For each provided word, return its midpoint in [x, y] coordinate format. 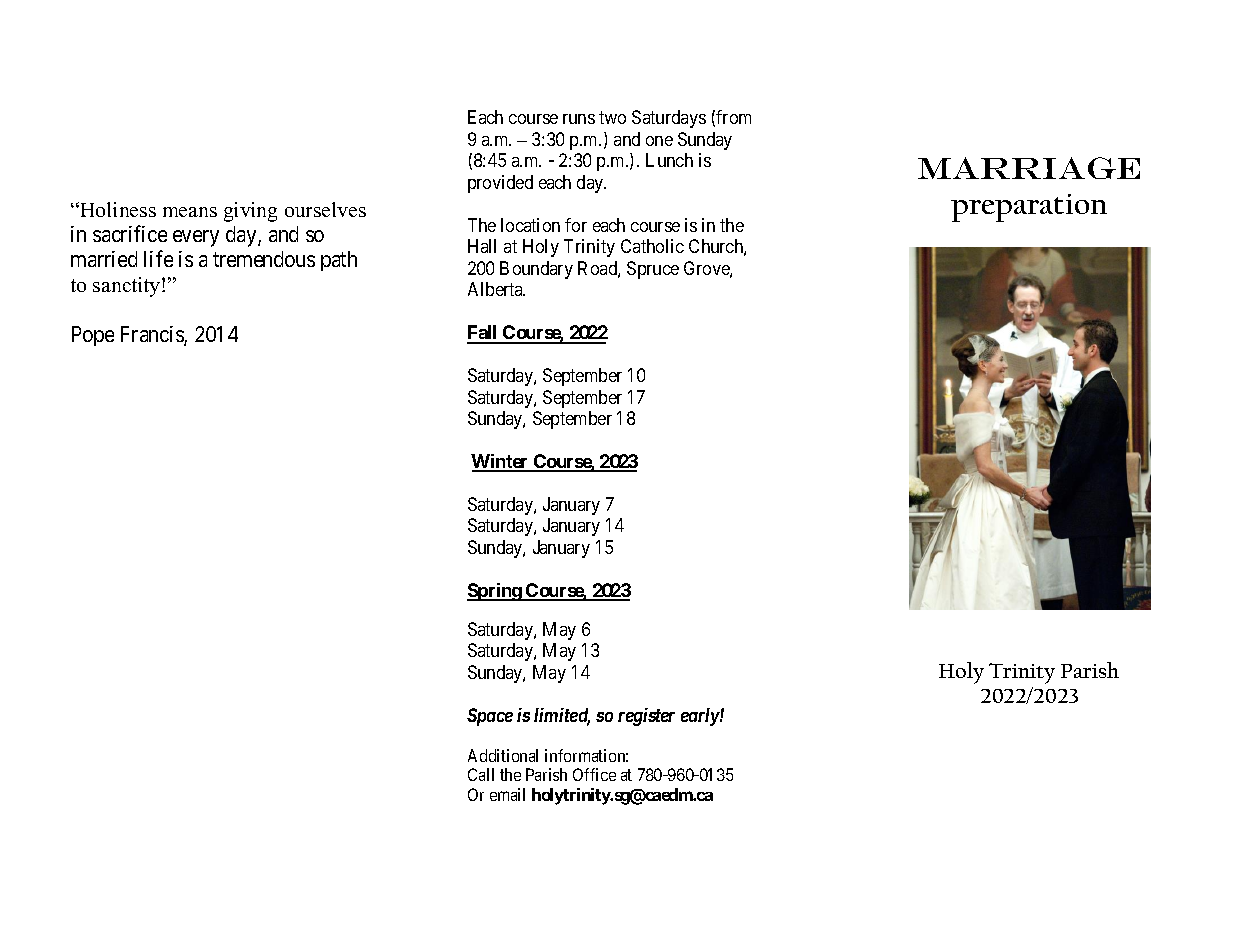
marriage [1029, 168]
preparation [1029, 208]
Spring [495, 592]
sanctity [128, 287]
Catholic [652, 246]
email [507, 794]
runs [579, 119]
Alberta [496, 289]
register [646, 717]
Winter [501, 462]
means [190, 212]
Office [594, 774]
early [701, 717]
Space [490, 717]
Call [481, 774]
